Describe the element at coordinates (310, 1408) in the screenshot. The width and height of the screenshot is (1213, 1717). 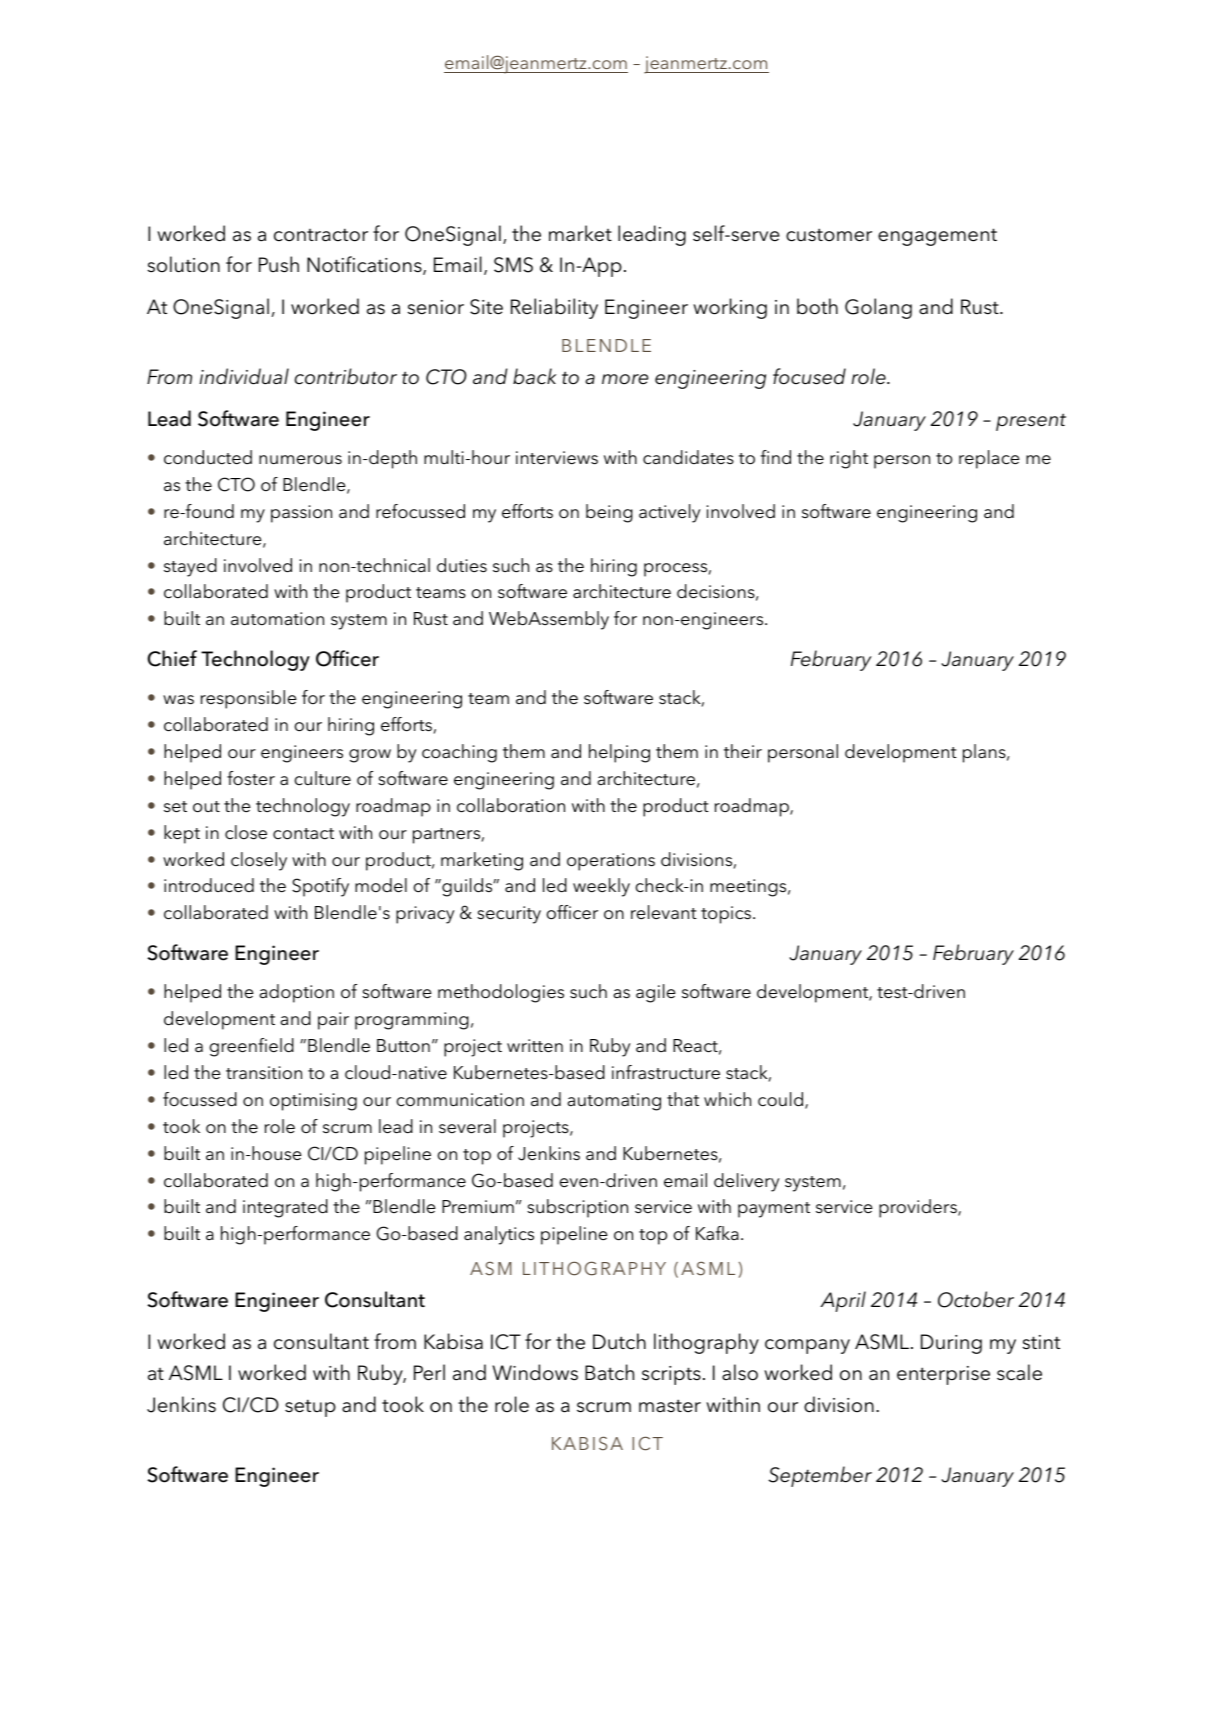
I see `setup` at that location.
